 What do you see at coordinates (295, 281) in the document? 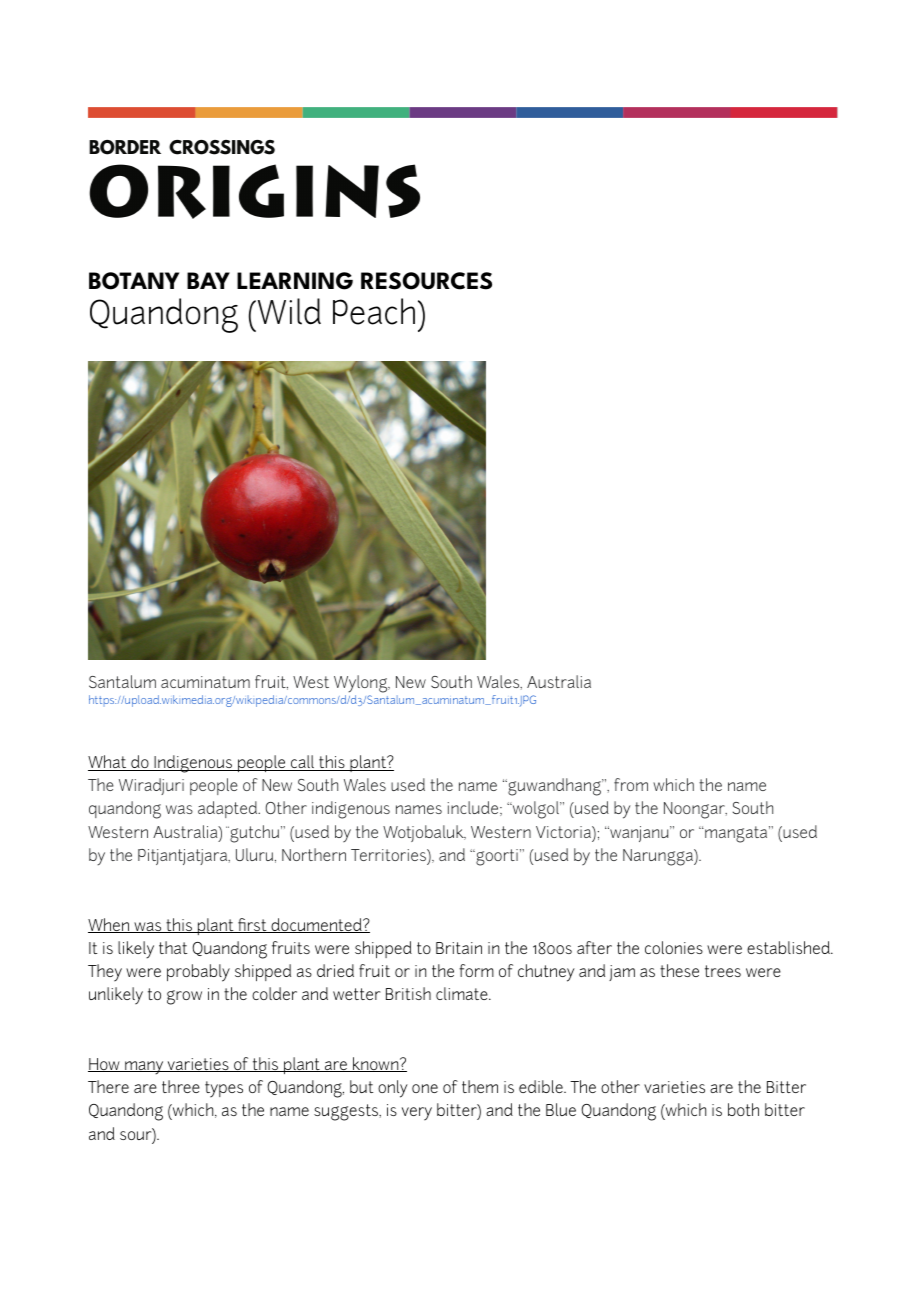
I see `LEARNING` at bounding box center [295, 281].
